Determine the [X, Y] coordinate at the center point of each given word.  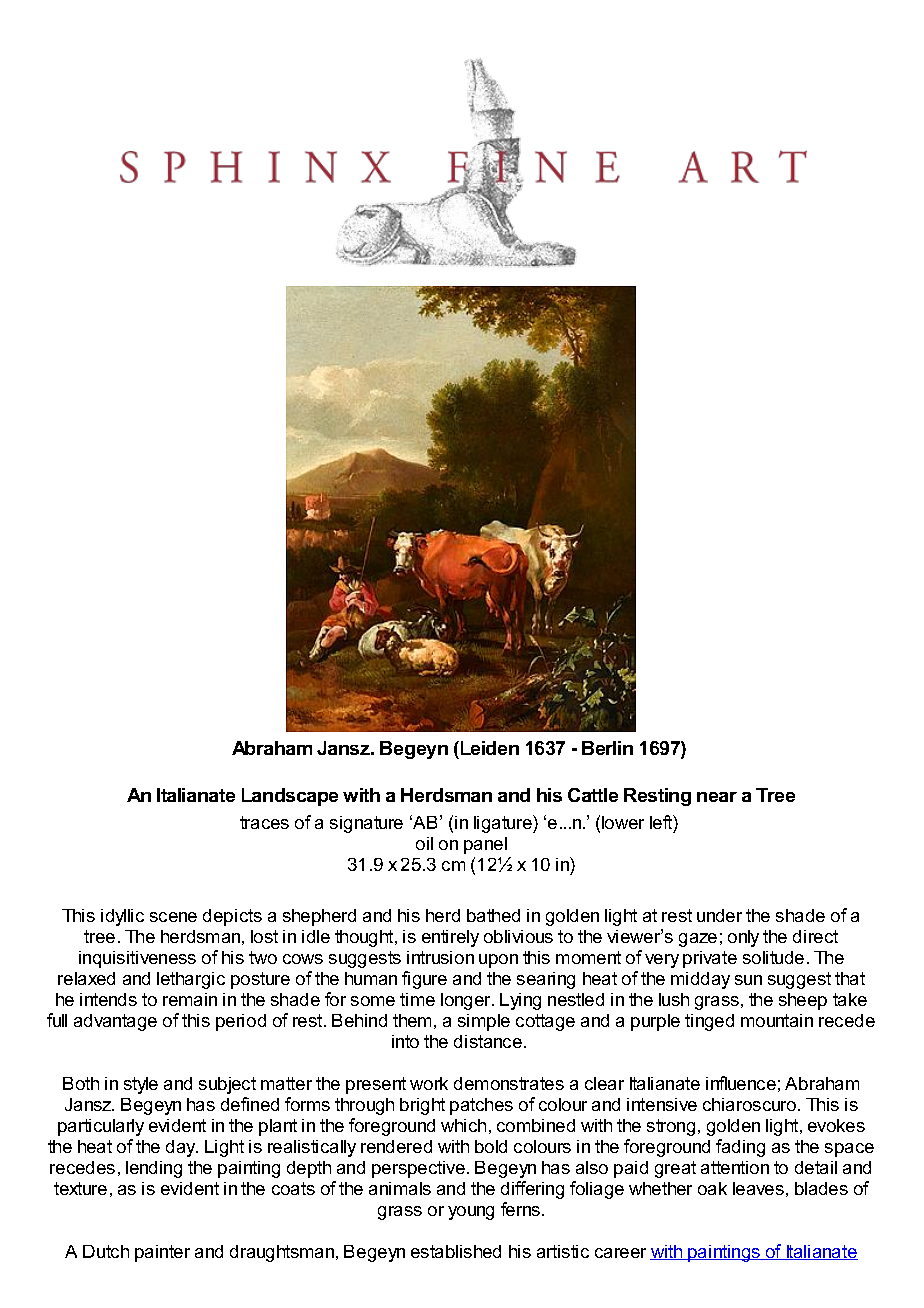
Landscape [290, 797]
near [717, 797]
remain [190, 999]
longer [467, 1001]
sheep [803, 1001]
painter [162, 1253]
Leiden [488, 750]
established [456, 1251]
